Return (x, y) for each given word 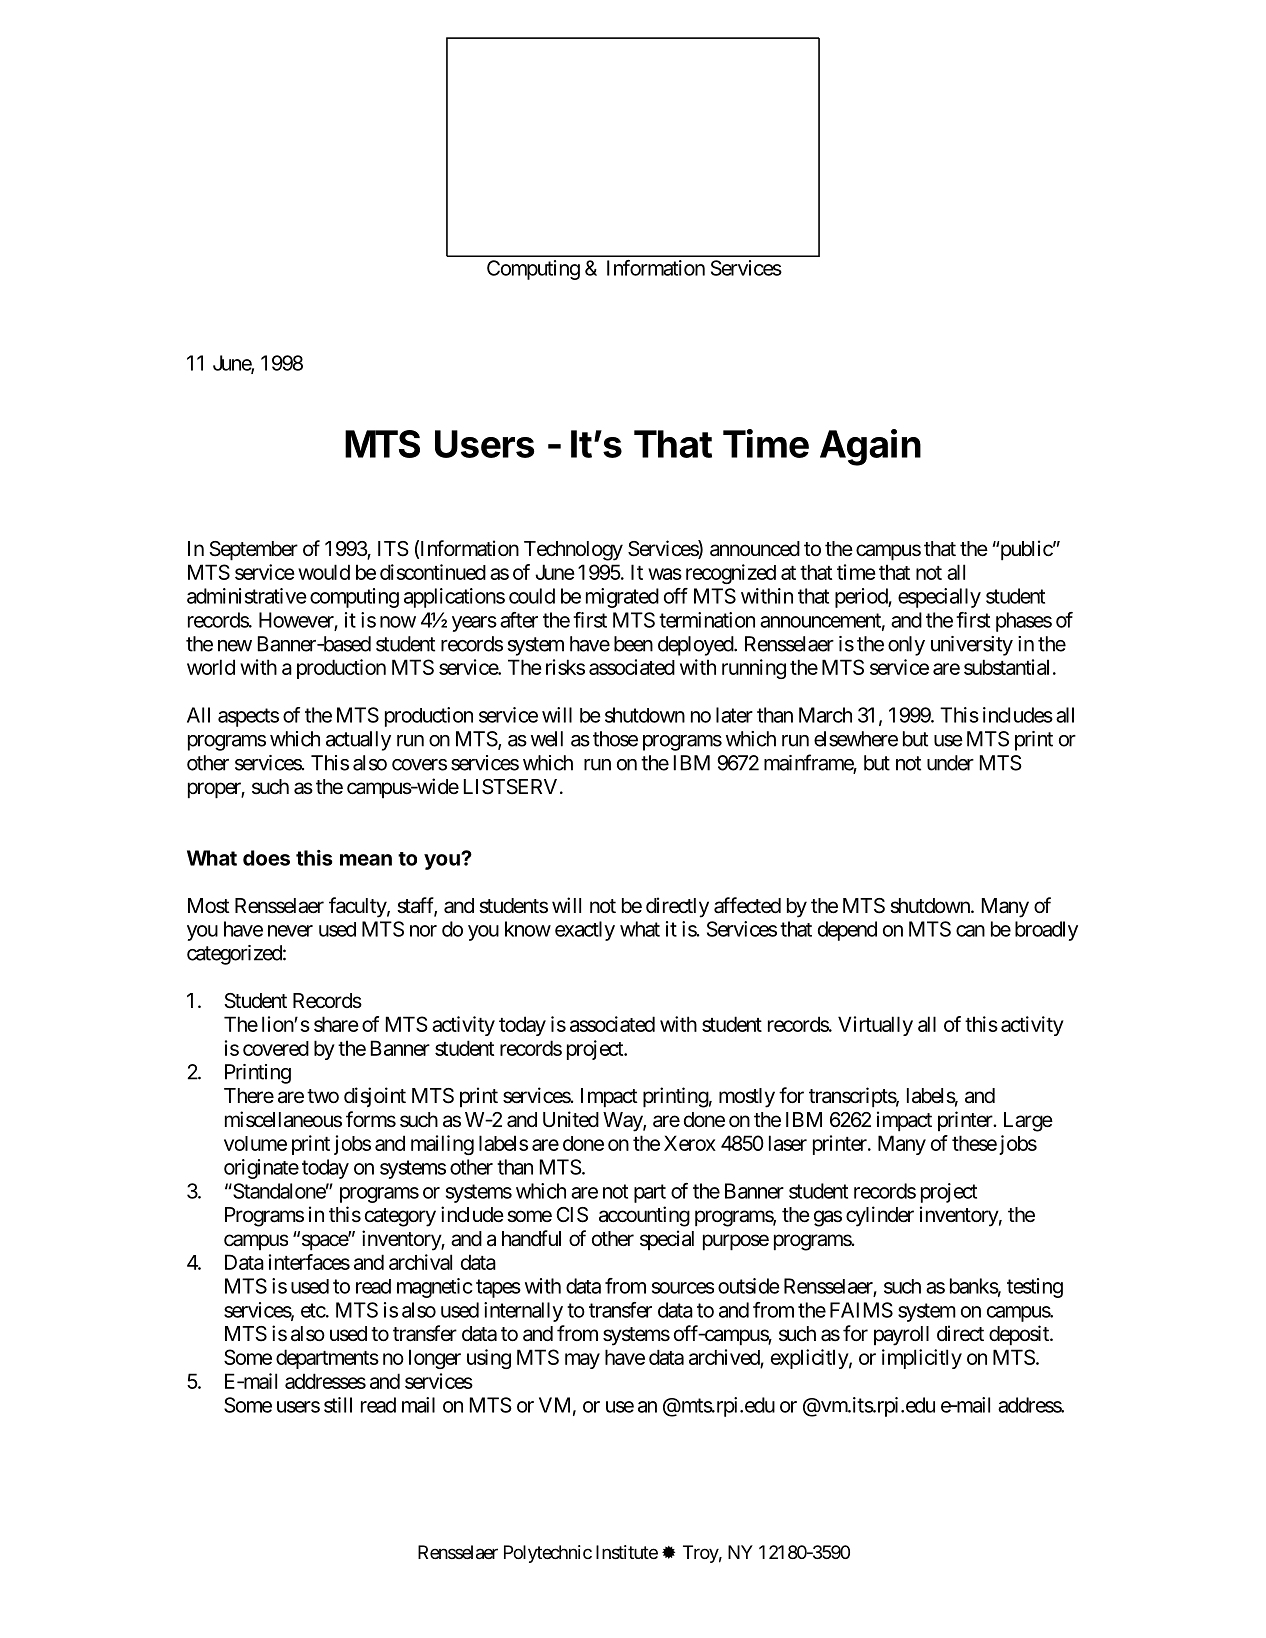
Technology (573, 551)
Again (870, 447)
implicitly (922, 1359)
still (338, 1405)
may (582, 1361)
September (254, 551)
